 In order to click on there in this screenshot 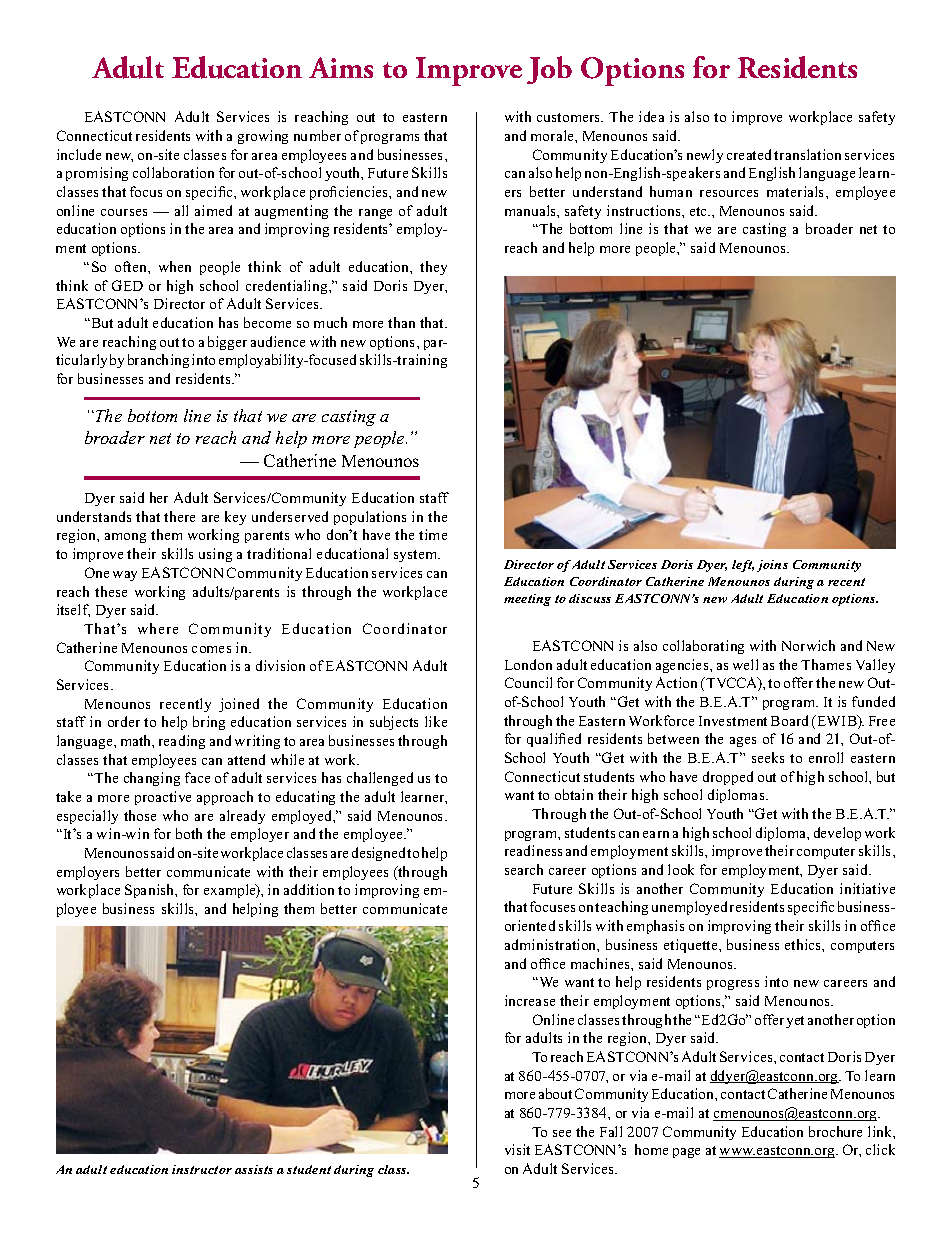, I will do `click(179, 516)`.
